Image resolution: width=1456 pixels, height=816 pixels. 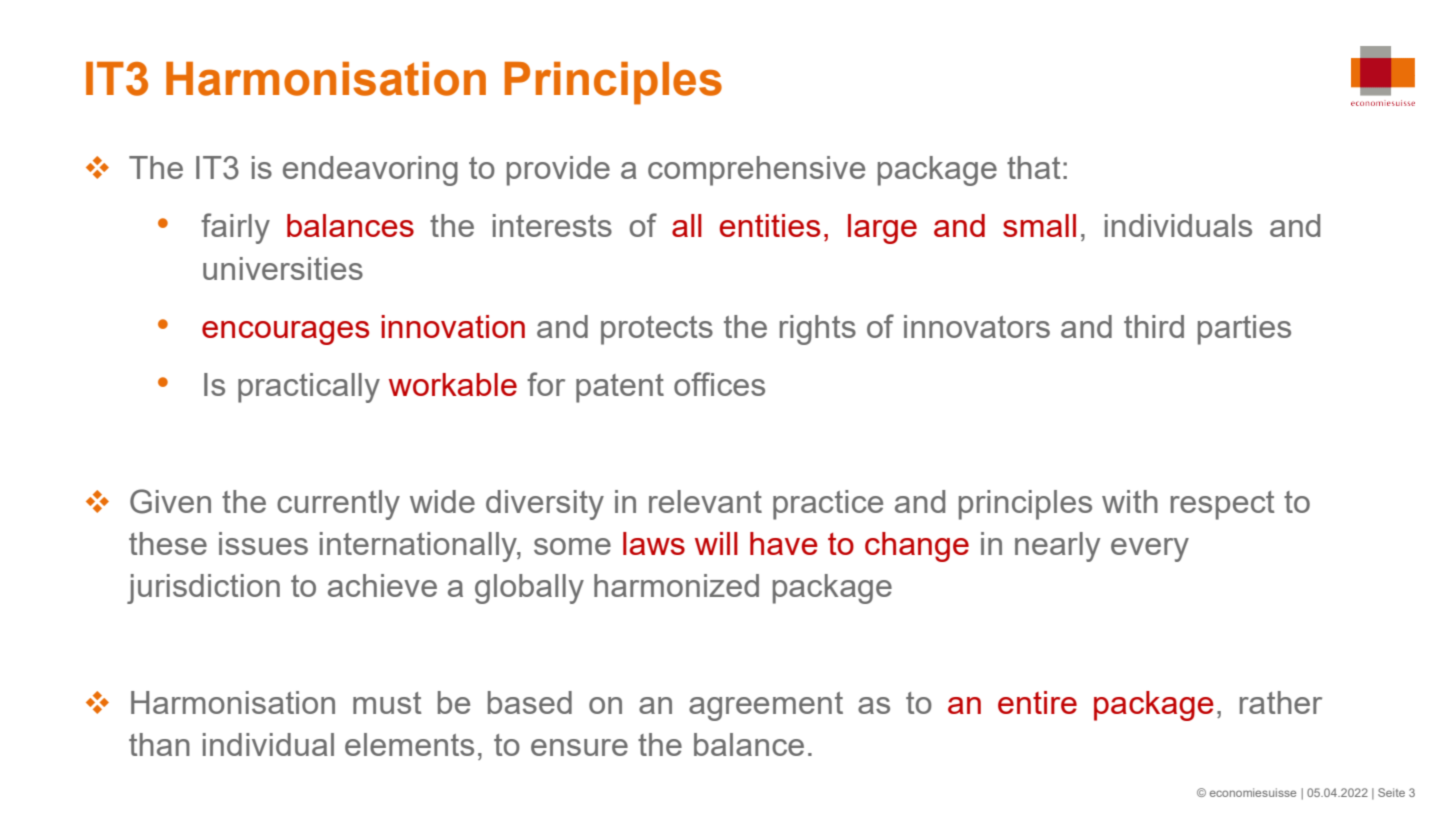 What do you see at coordinates (409, 744) in the page?
I see `elements` at bounding box center [409, 744].
